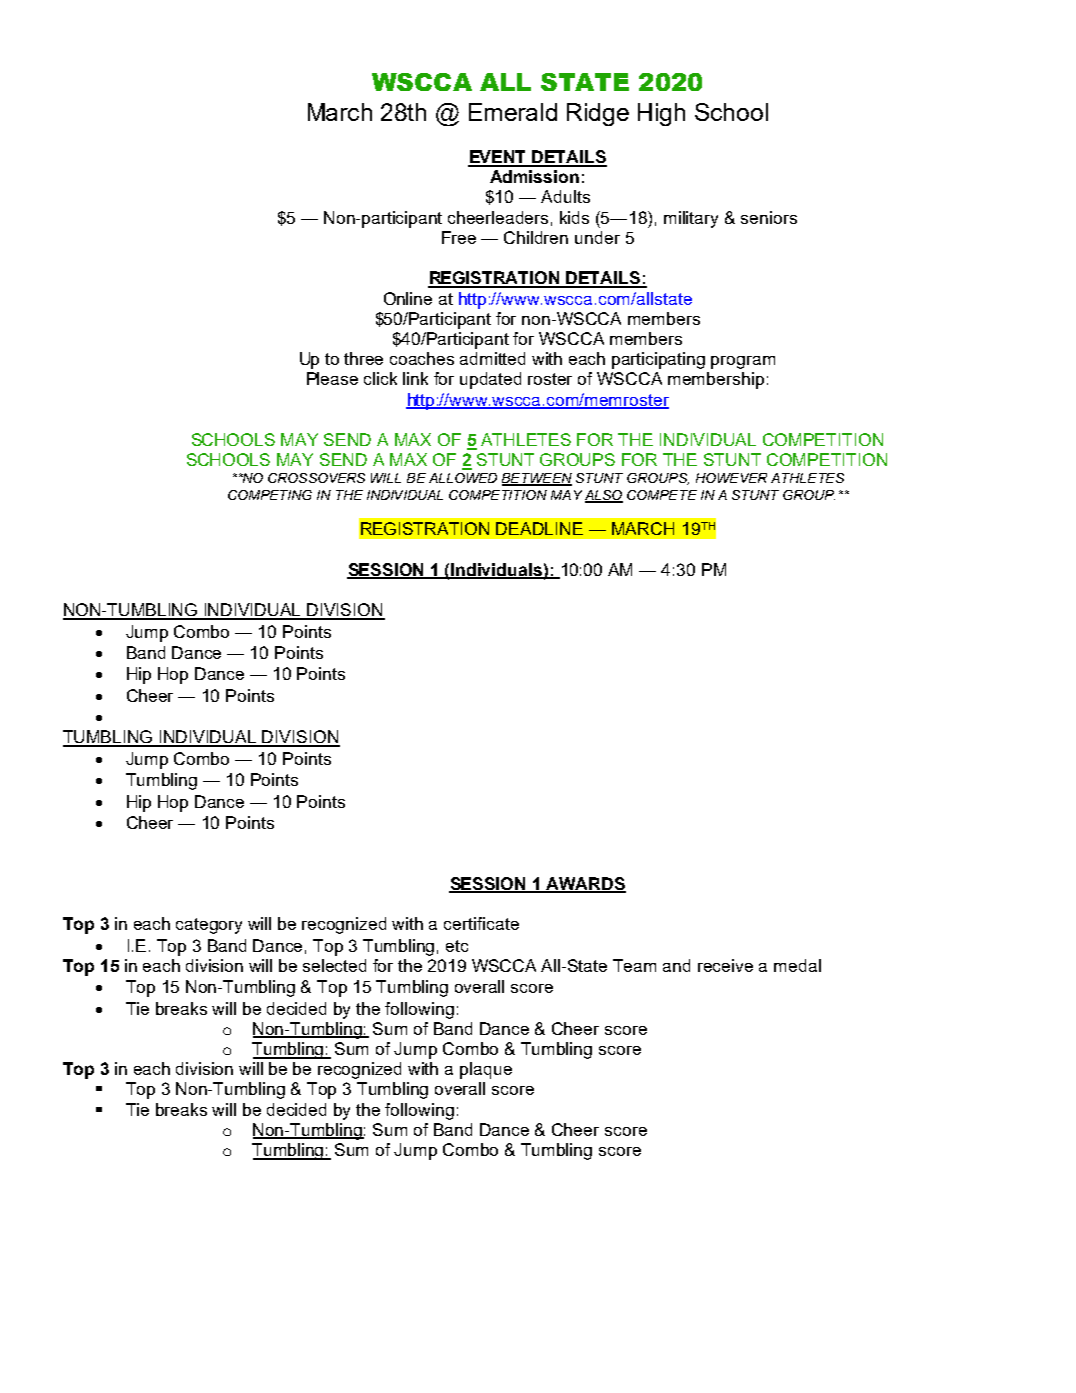 This page has width=1076, height=1393. Describe the element at coordinates (534, 176) in the page. I see `Admission` at that location.
